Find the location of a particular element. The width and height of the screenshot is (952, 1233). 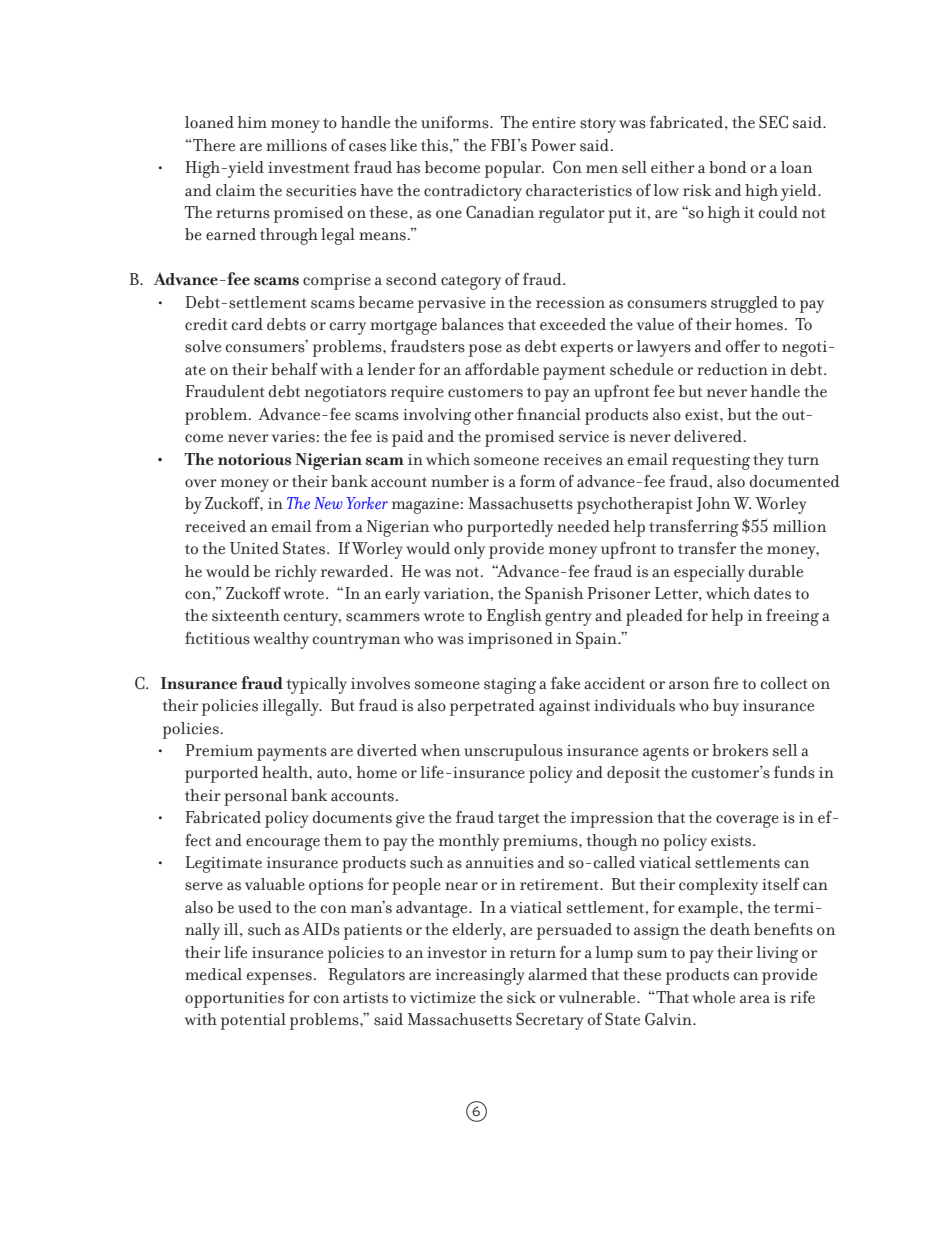

investment is located at coordinates (308, 168).
